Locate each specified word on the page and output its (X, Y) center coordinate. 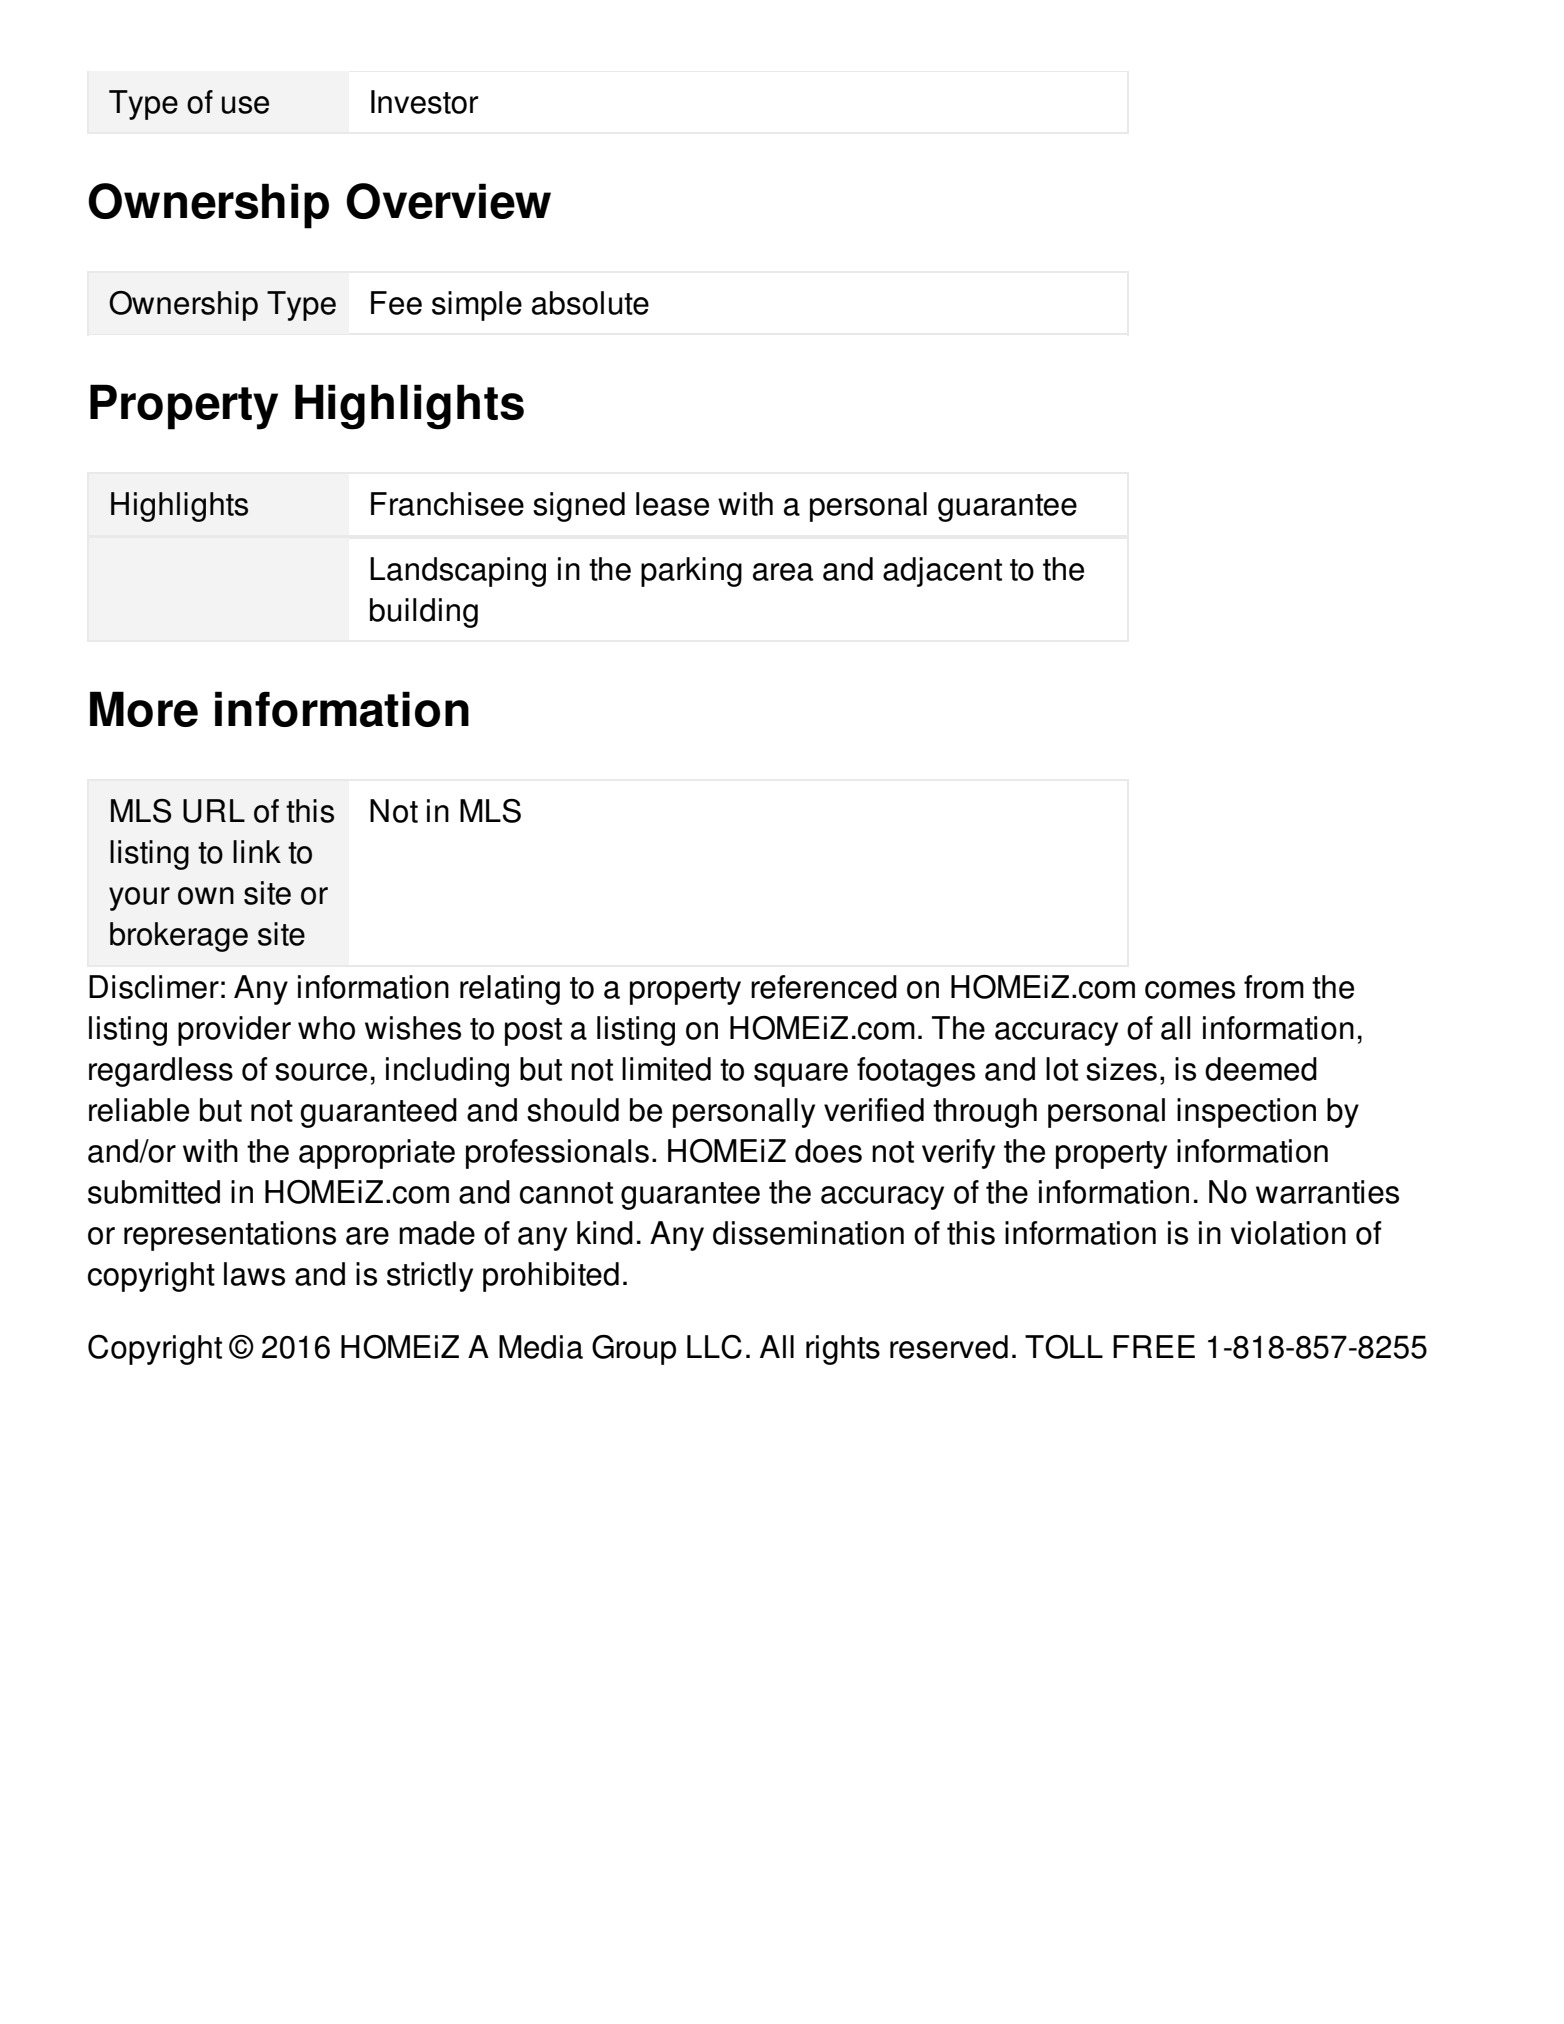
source (321, 1072)
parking (691, 572)
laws (254, 1274)
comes (1190, 990)
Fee (396, 303)
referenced (824, 987)
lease (672, 504)
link (257, 851)
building (424, 613)
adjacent (942, 572)
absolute (590, 303)
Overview (448, 201)
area (783, 572)
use (245, 105)
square (801, 1075)
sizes (1121, 1069)
